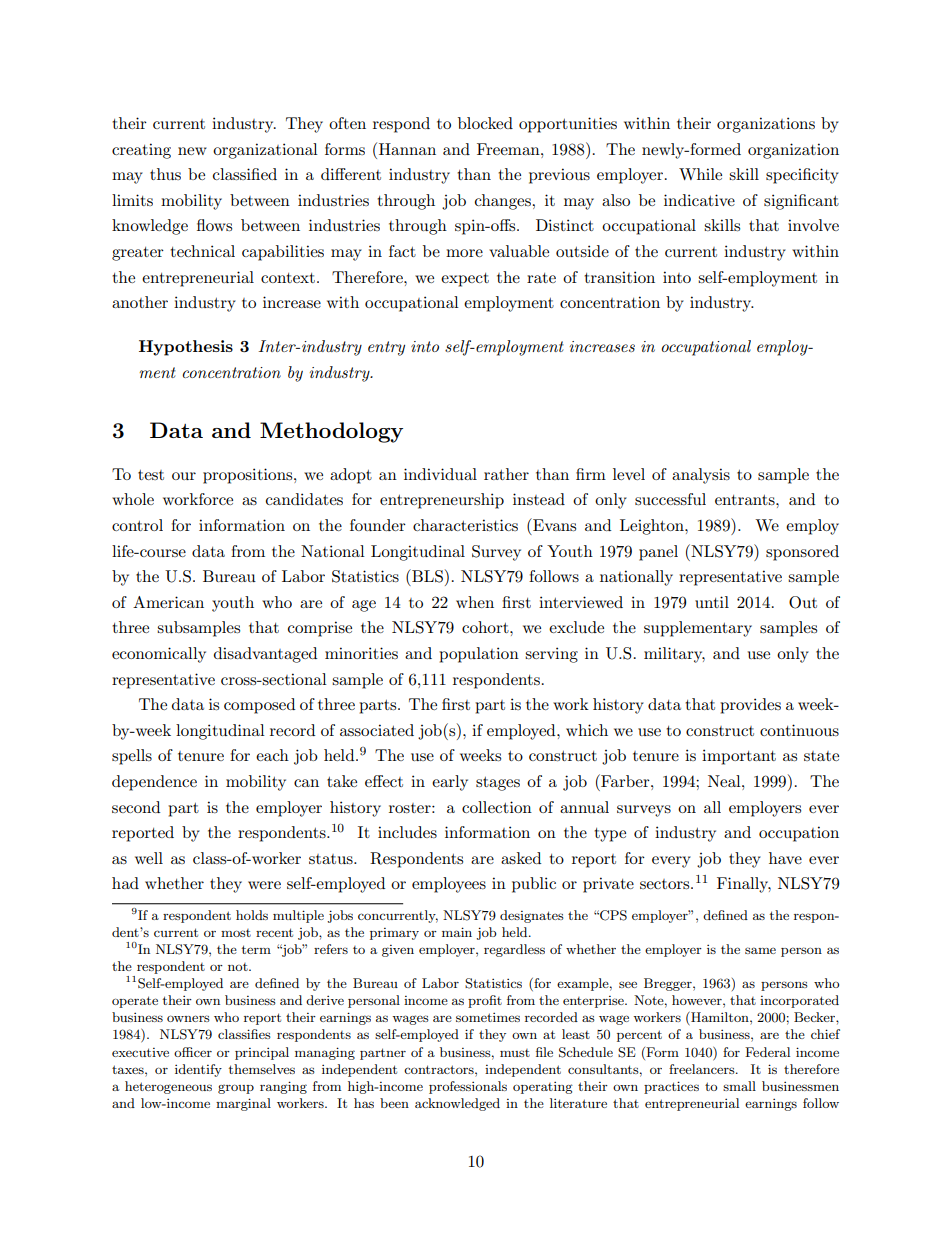 Image resolution: width=952 pixels, height=1233 pixels. What do you see at coordinates (468, 1087) in the image?
I see `professionals` at bounding box center [468, 1087].
